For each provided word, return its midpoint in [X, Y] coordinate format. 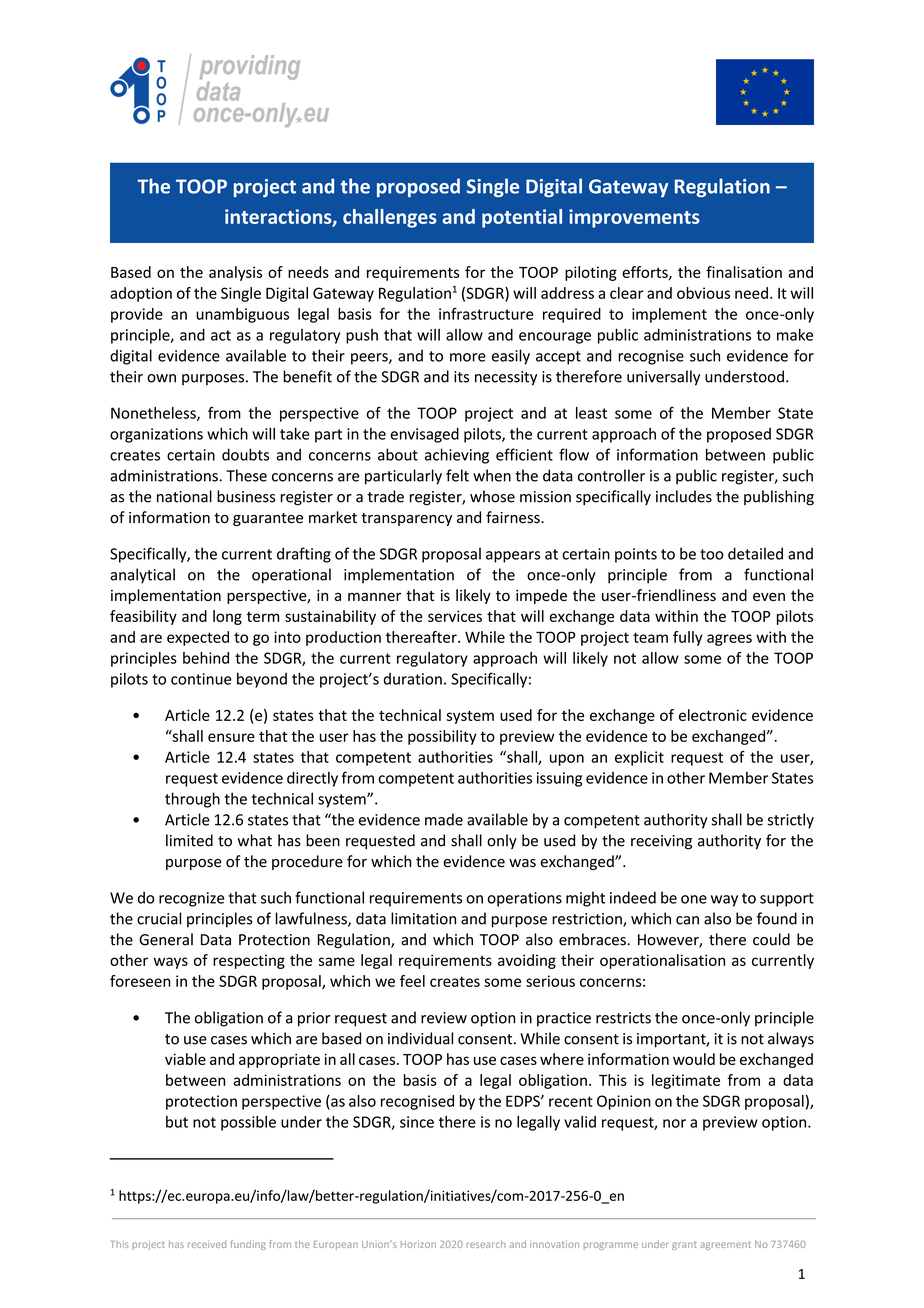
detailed [755, 553]
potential [522, 218]
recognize [191, 899]
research [485, 1244]
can [687, 920]
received [207, 1244]
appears [513, 557]
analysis [235, 273]
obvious [703, 293]
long [227, 617]
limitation [423, 918]
